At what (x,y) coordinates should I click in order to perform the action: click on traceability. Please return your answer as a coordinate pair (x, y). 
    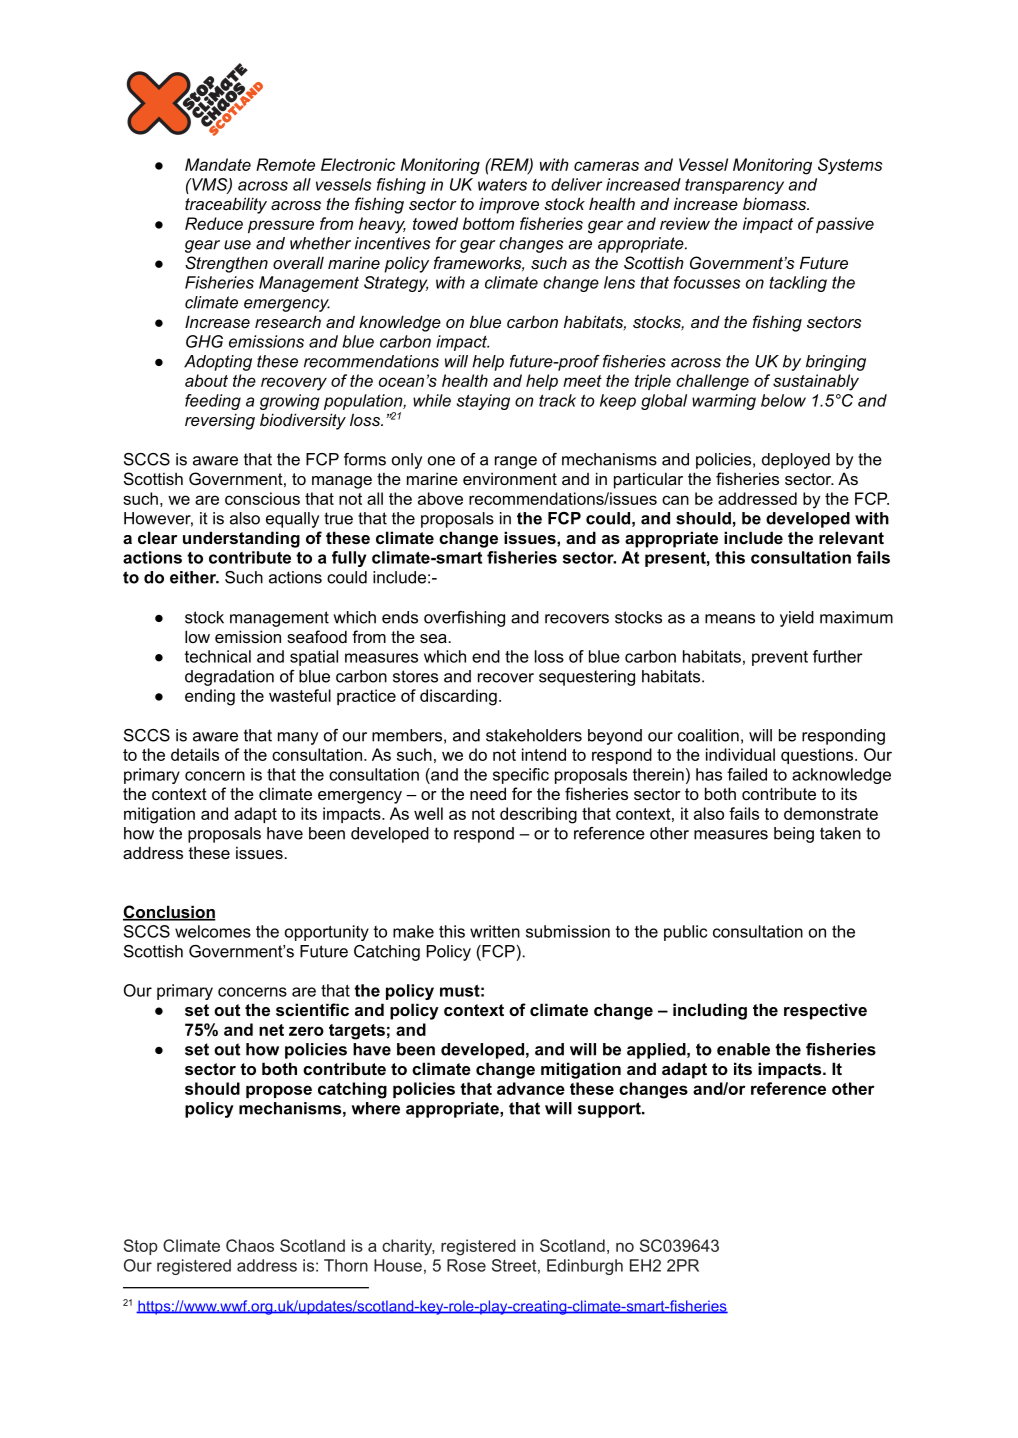
    Looking at the image, I should click on (226, 205).
